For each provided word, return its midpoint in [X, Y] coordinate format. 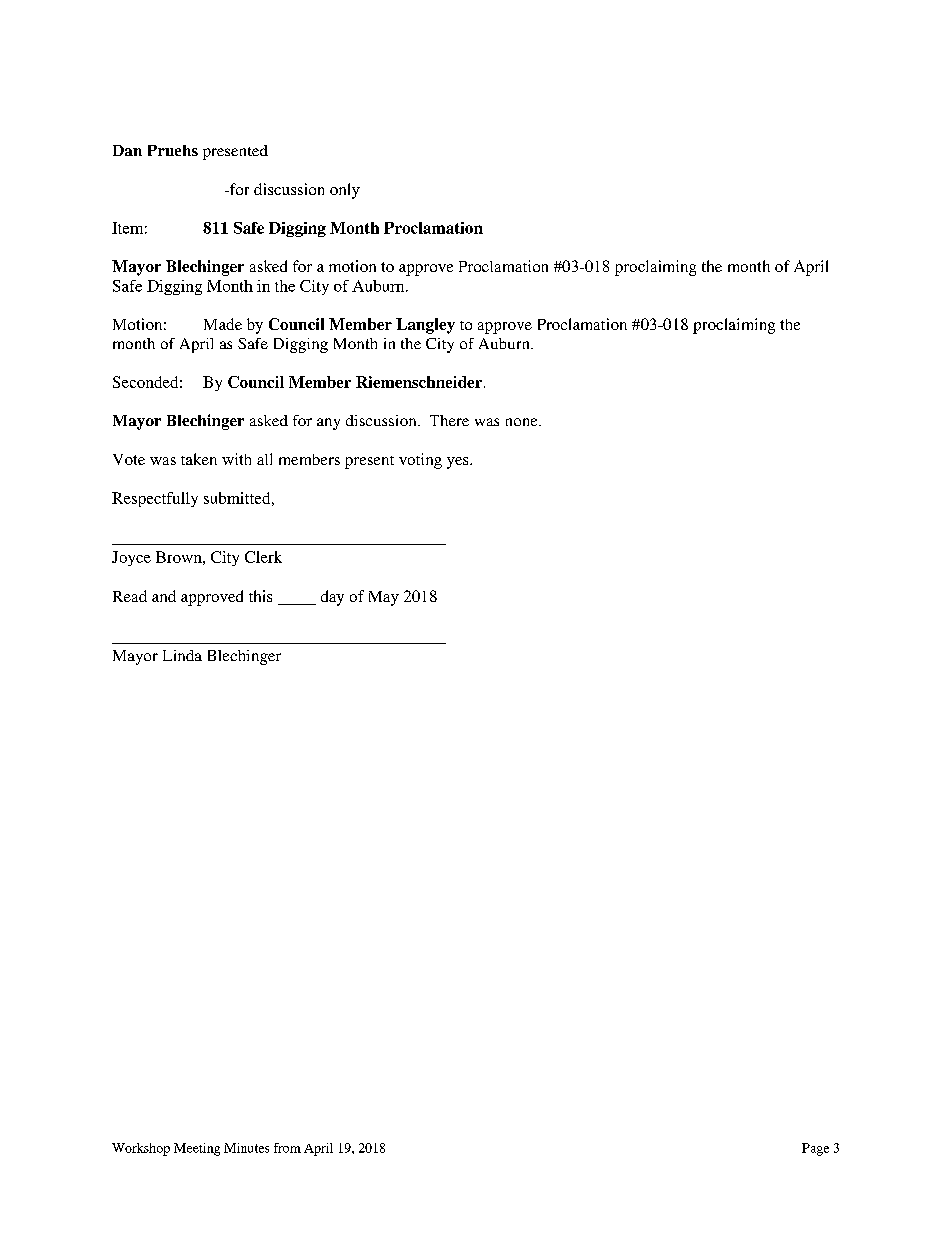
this [260, 596]
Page [815, 1149]
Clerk [263, 557]
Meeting [197, 1149]
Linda [182, 655]
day [332, 598]
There [449, 420]
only [345, 191]
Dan [127, 150]
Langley [425, 326]
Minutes [246, 1148]
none [523, 422]
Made [223, 324]
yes [459, 463]
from [287, 1148]
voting [420, 461]
